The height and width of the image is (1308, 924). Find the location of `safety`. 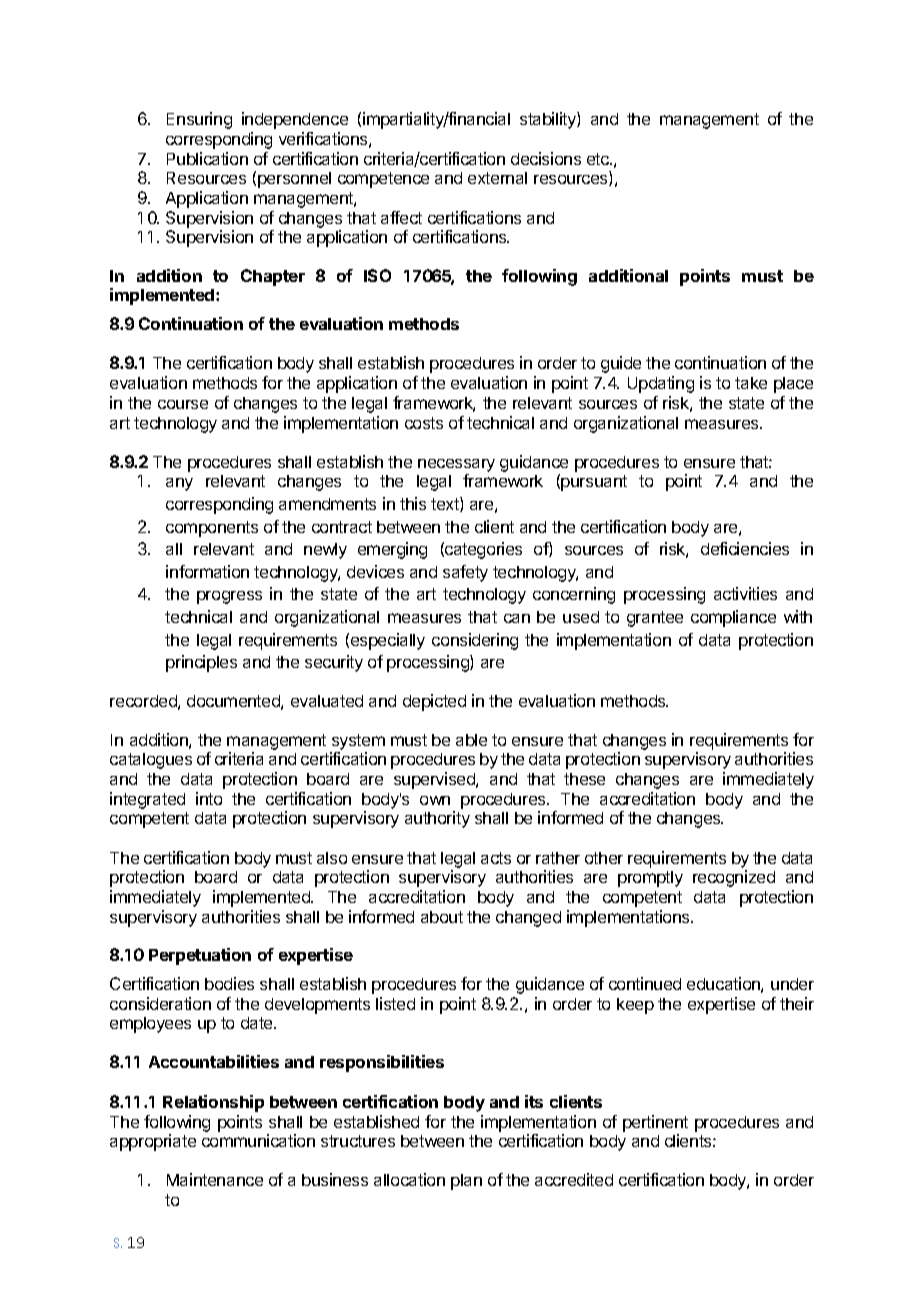

safety is located at coordinates (465, 573).
